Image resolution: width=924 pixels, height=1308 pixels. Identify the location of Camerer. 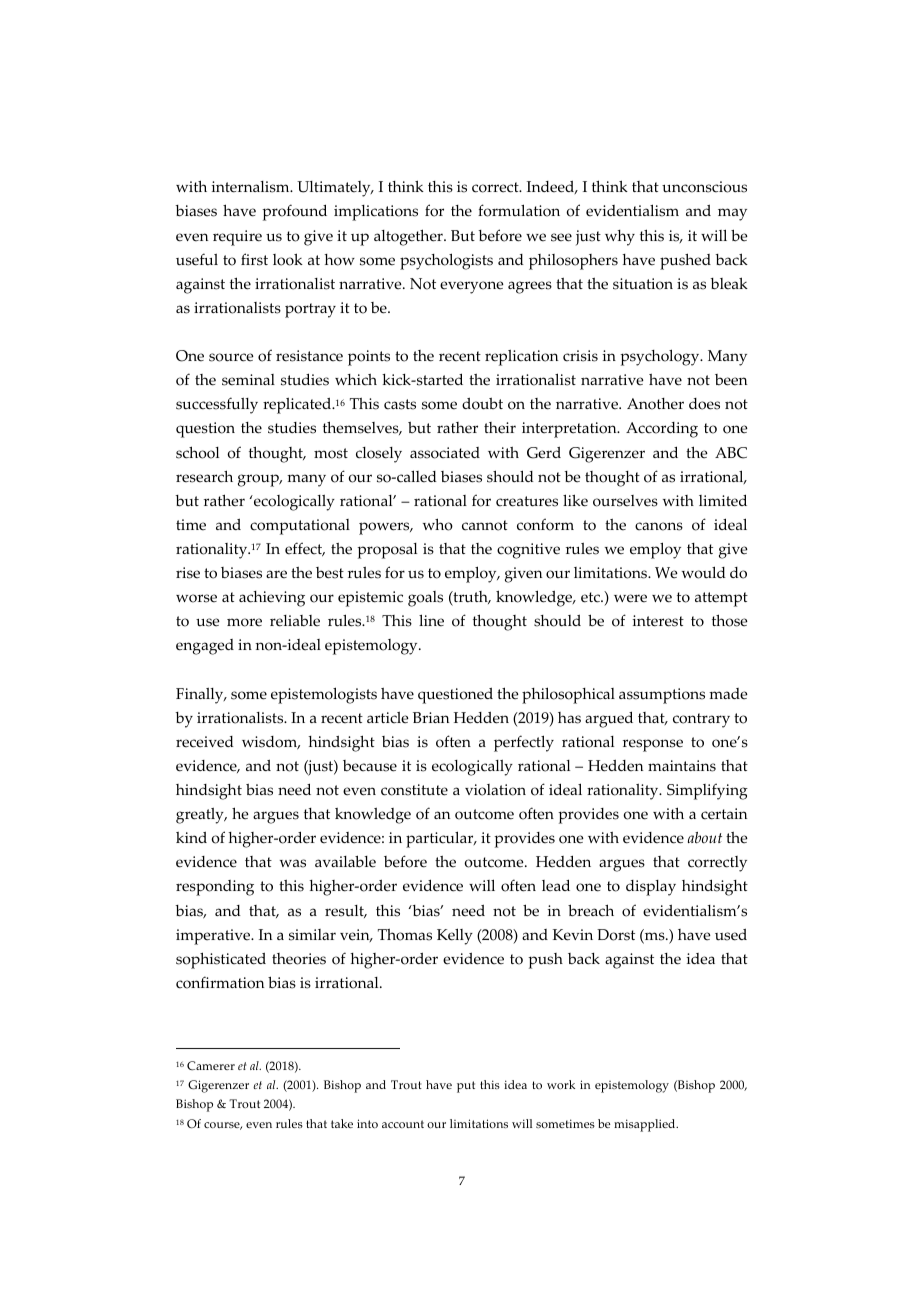
(211, 1065).
